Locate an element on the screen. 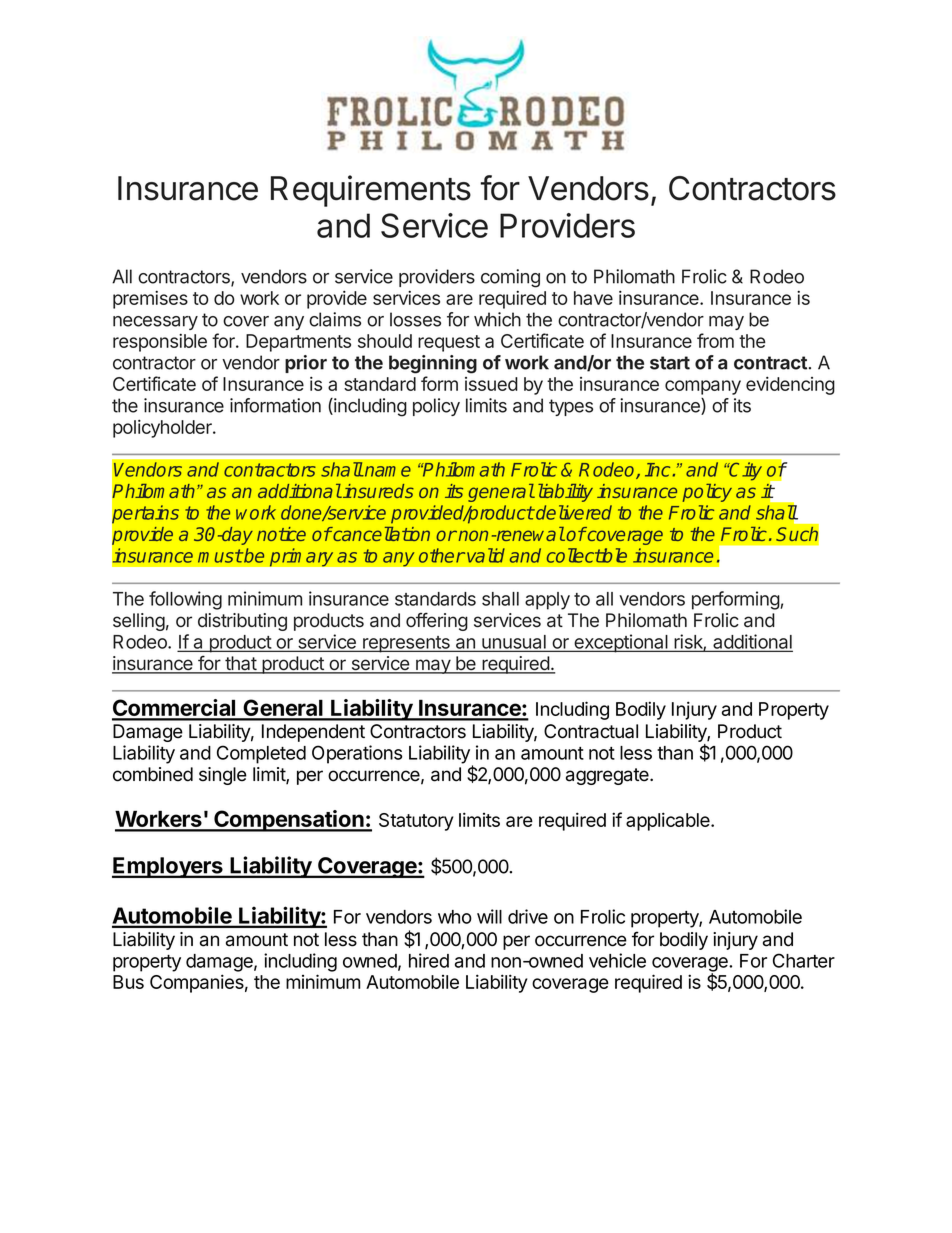  Requirements is located at coordinates (371, 191).
